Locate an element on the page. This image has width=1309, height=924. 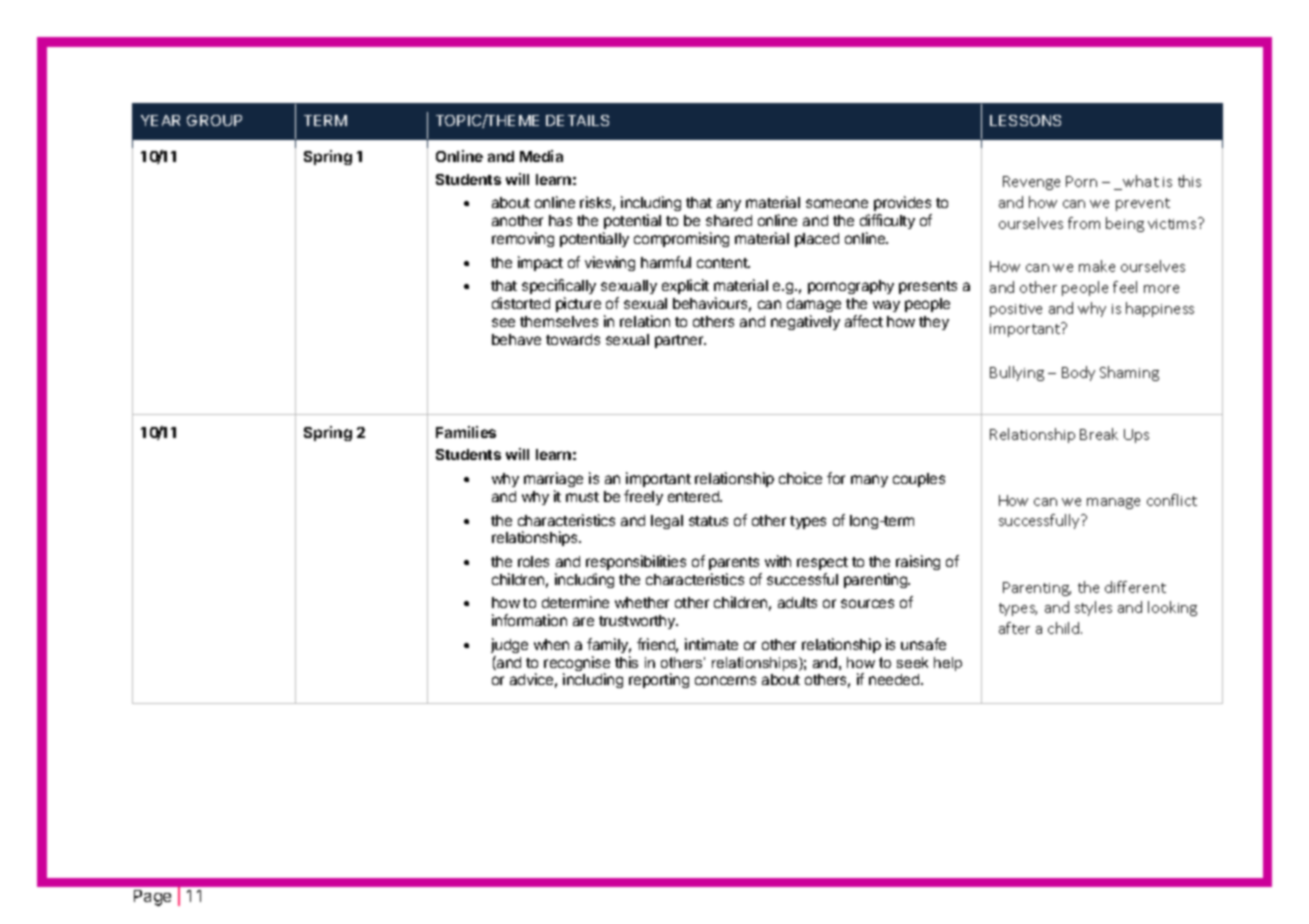
needed is located at coordinates (895, 679).
